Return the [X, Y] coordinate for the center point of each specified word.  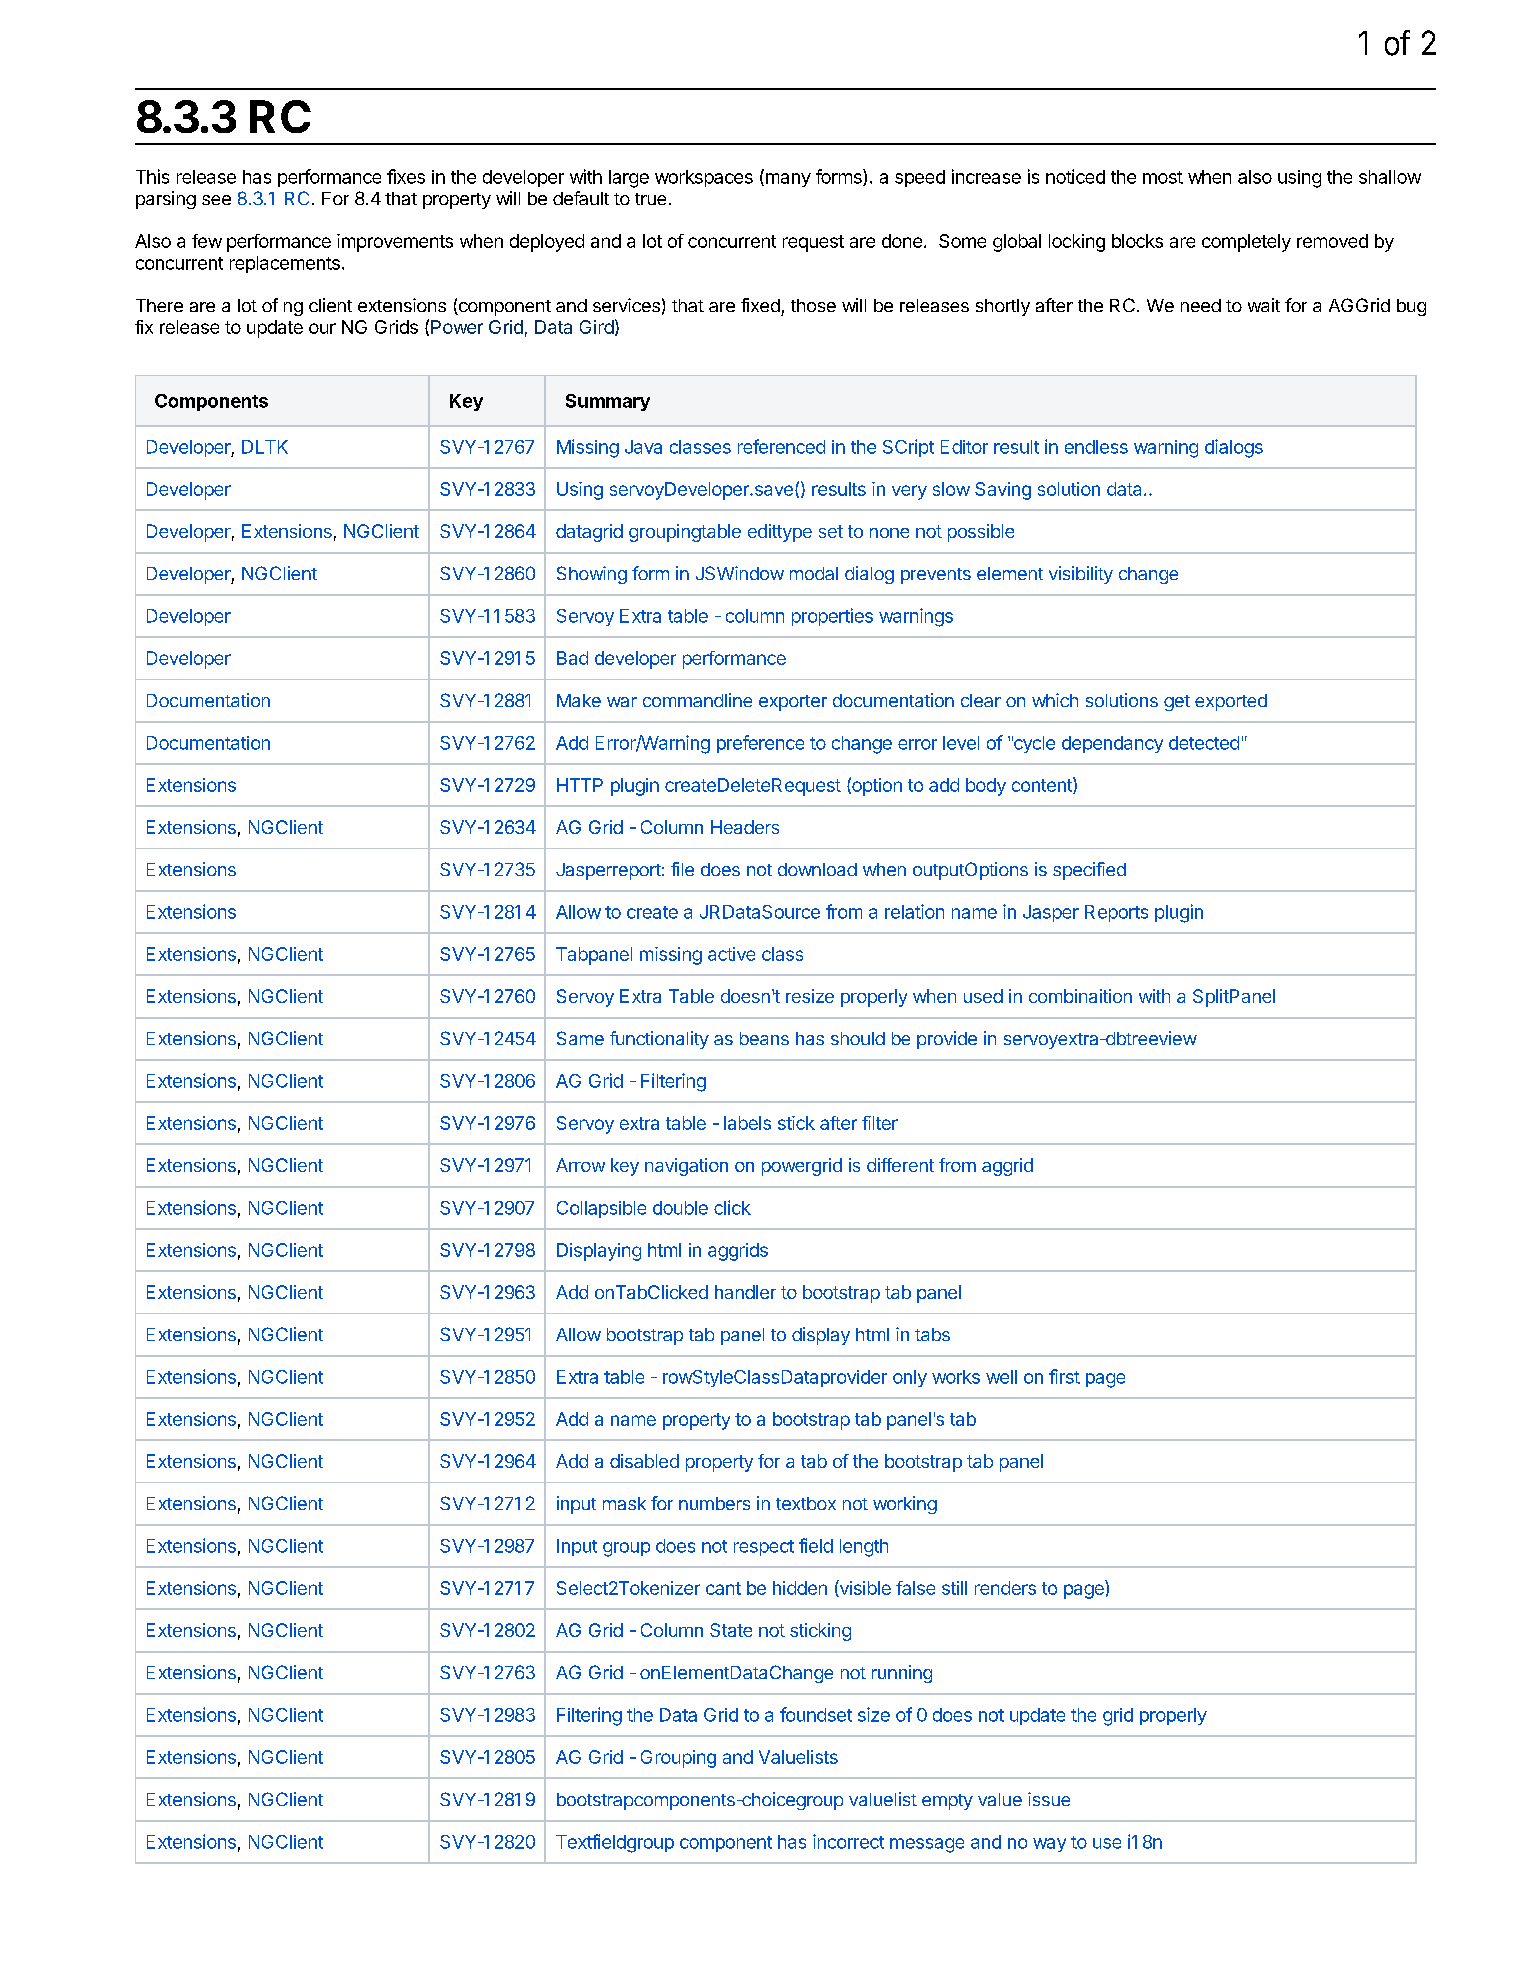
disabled [644, 1461]
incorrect [848, 1841]
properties [832, 617]
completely [1246, 243]
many [787, 180]
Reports [1116, 913]
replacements [285, 264]
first [1064, 1376]
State [731, 1630]
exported [1231, 702]
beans [764, 1038]
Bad [572, 658]
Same [580, 1038]
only [910, 1378]
